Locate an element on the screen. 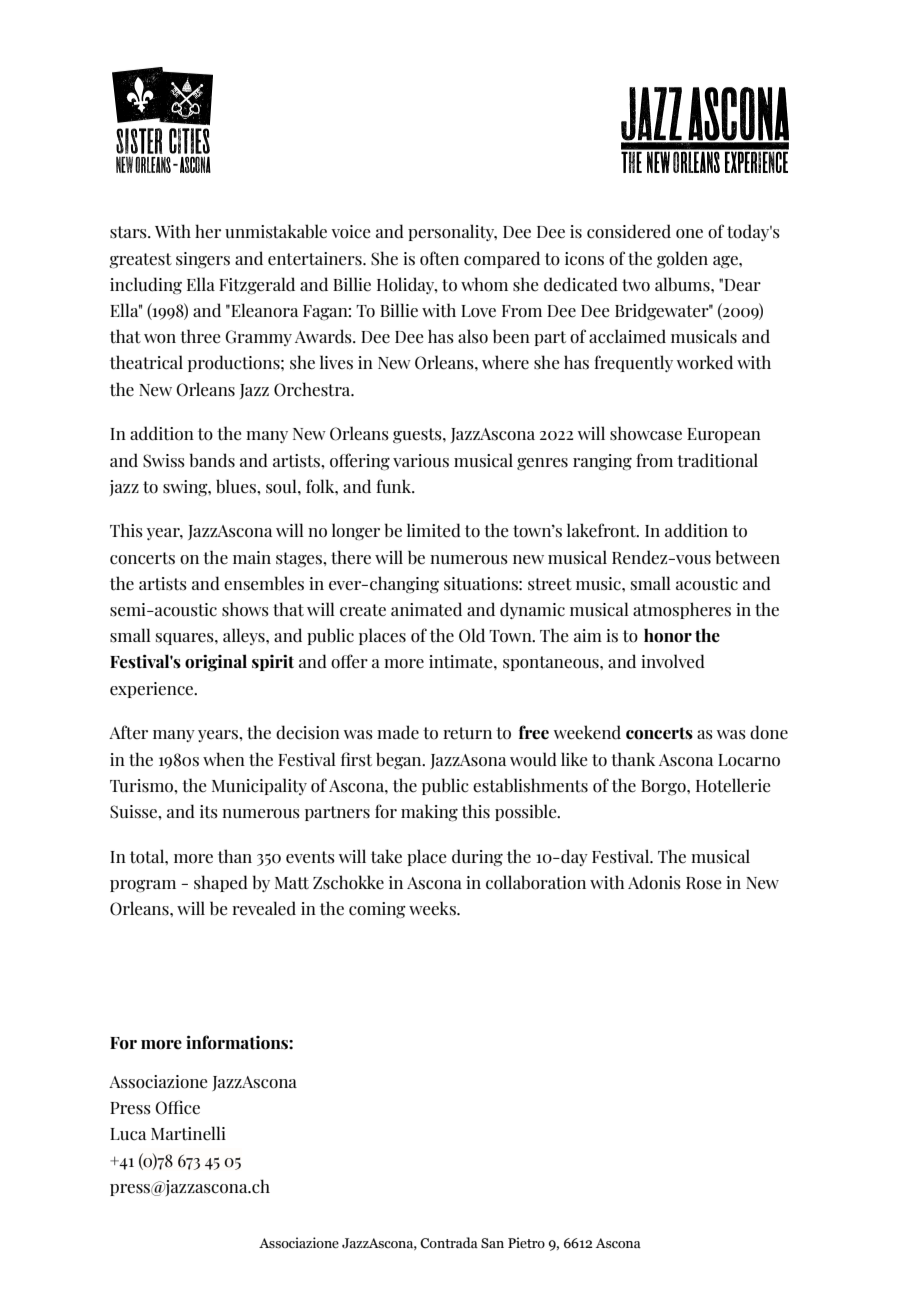 The height and width of the screenshot is (1307, 924). Locarno is located at coordinates (749, 760).
